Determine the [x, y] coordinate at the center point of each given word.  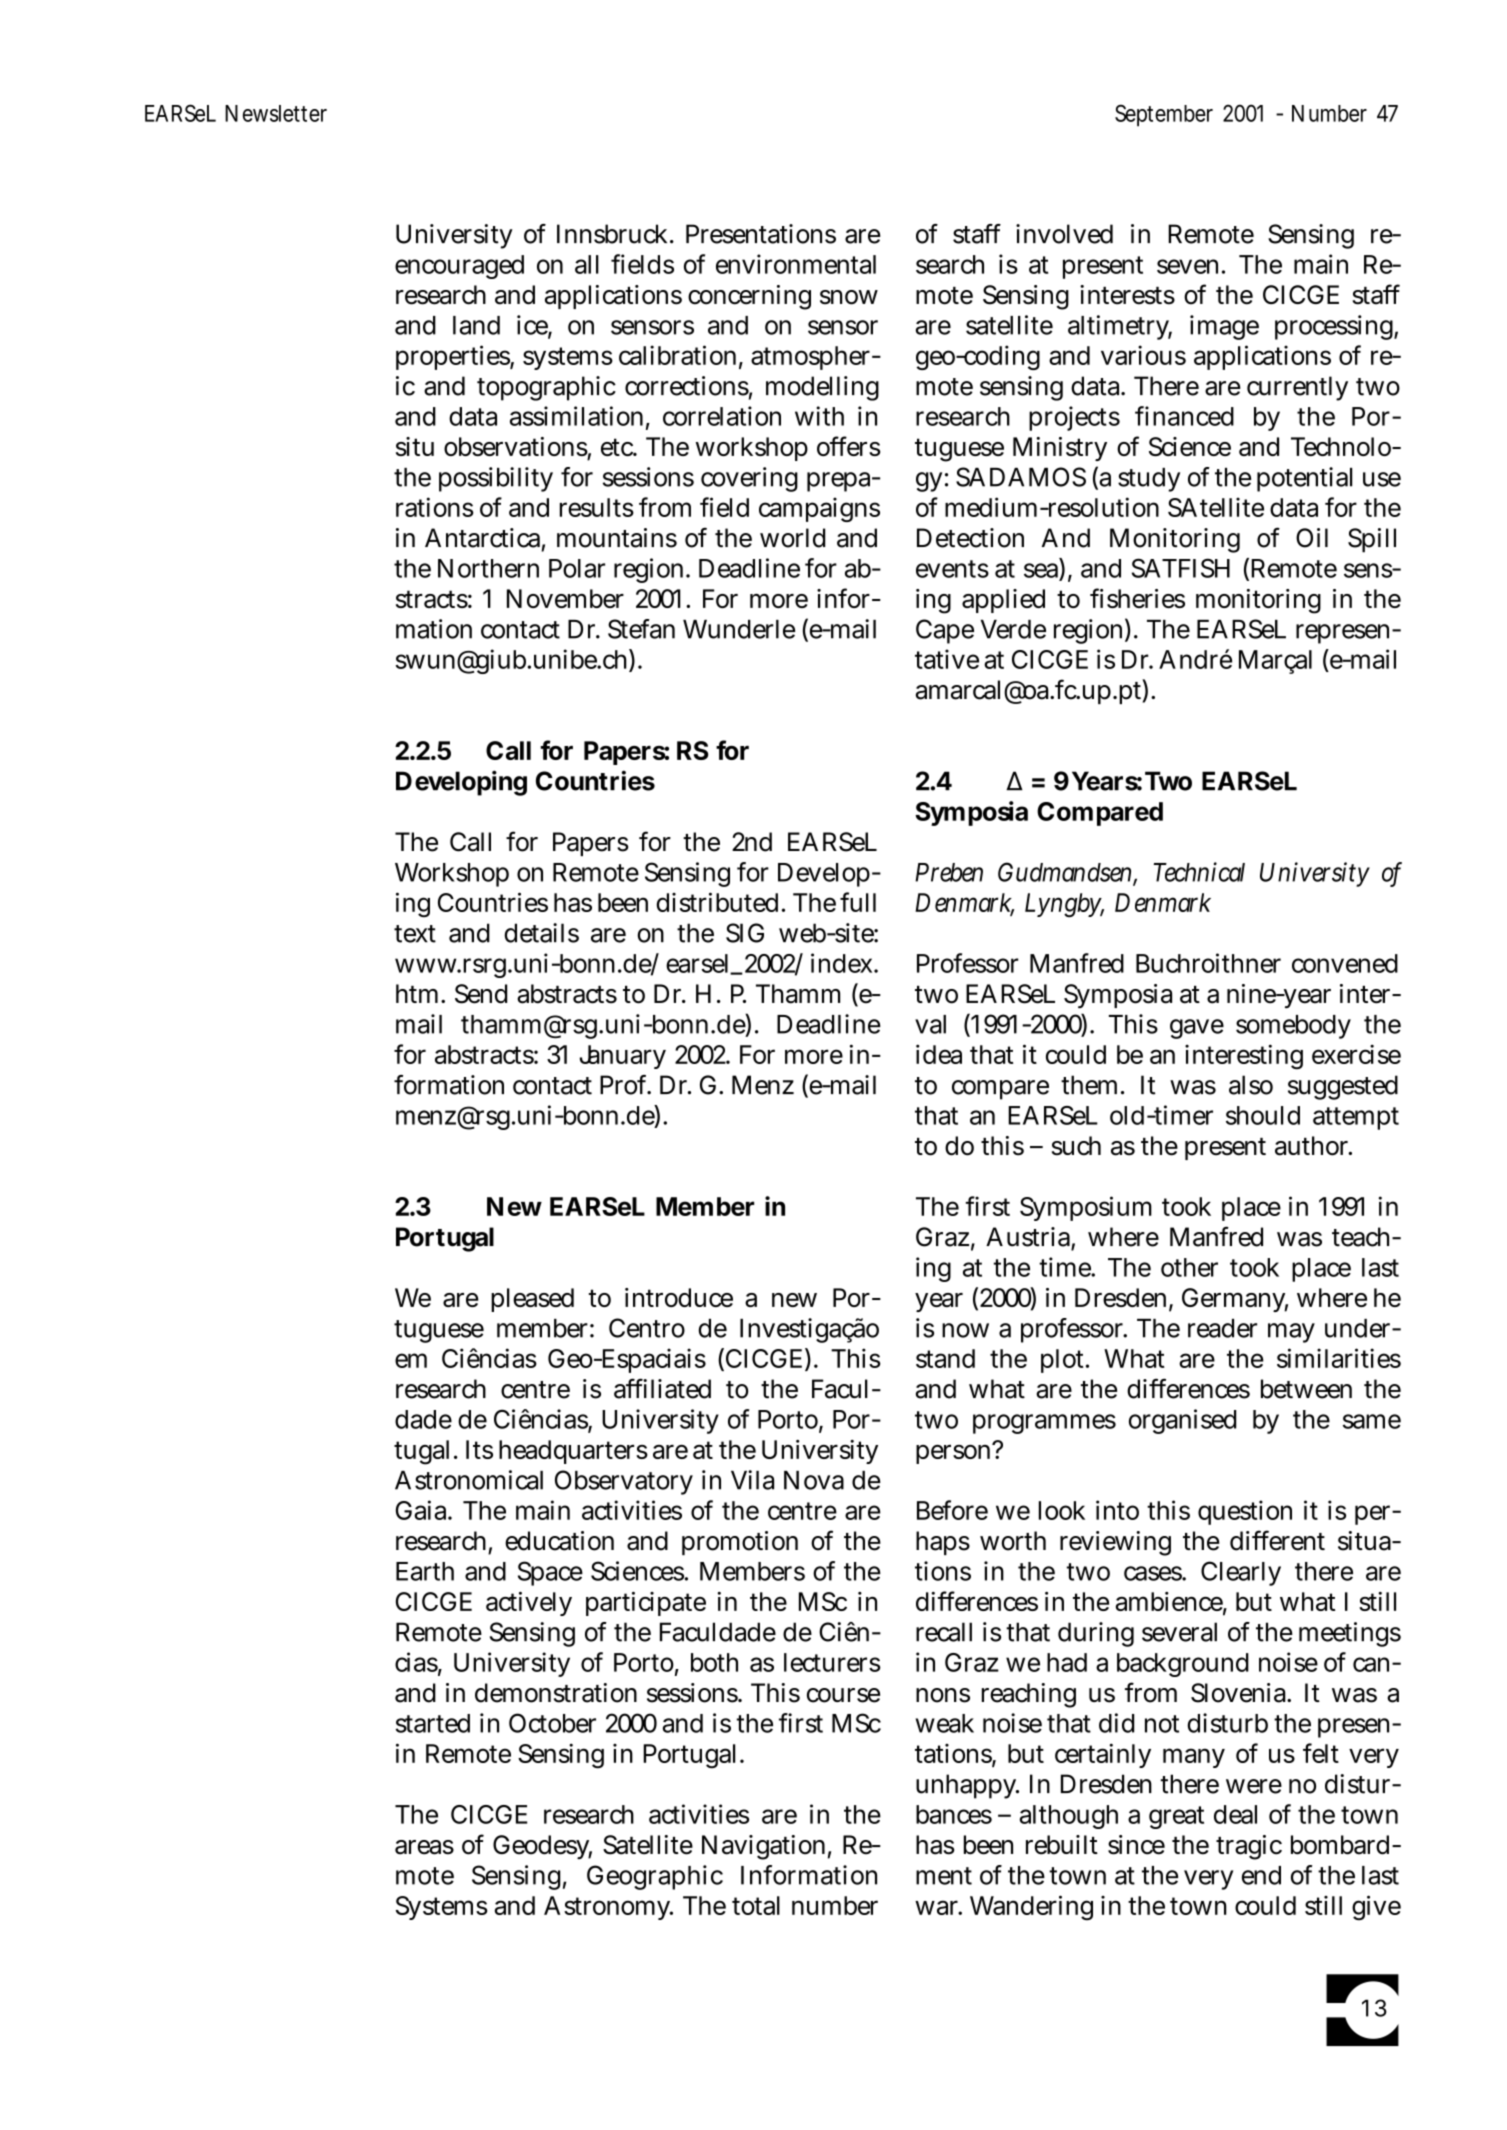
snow [849, 297]
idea [939, 1054]
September [1164, 115]
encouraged [459, 267]
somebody [1293, 1027]
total [756, 1905]
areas [424, 1847]
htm [419, 993]
